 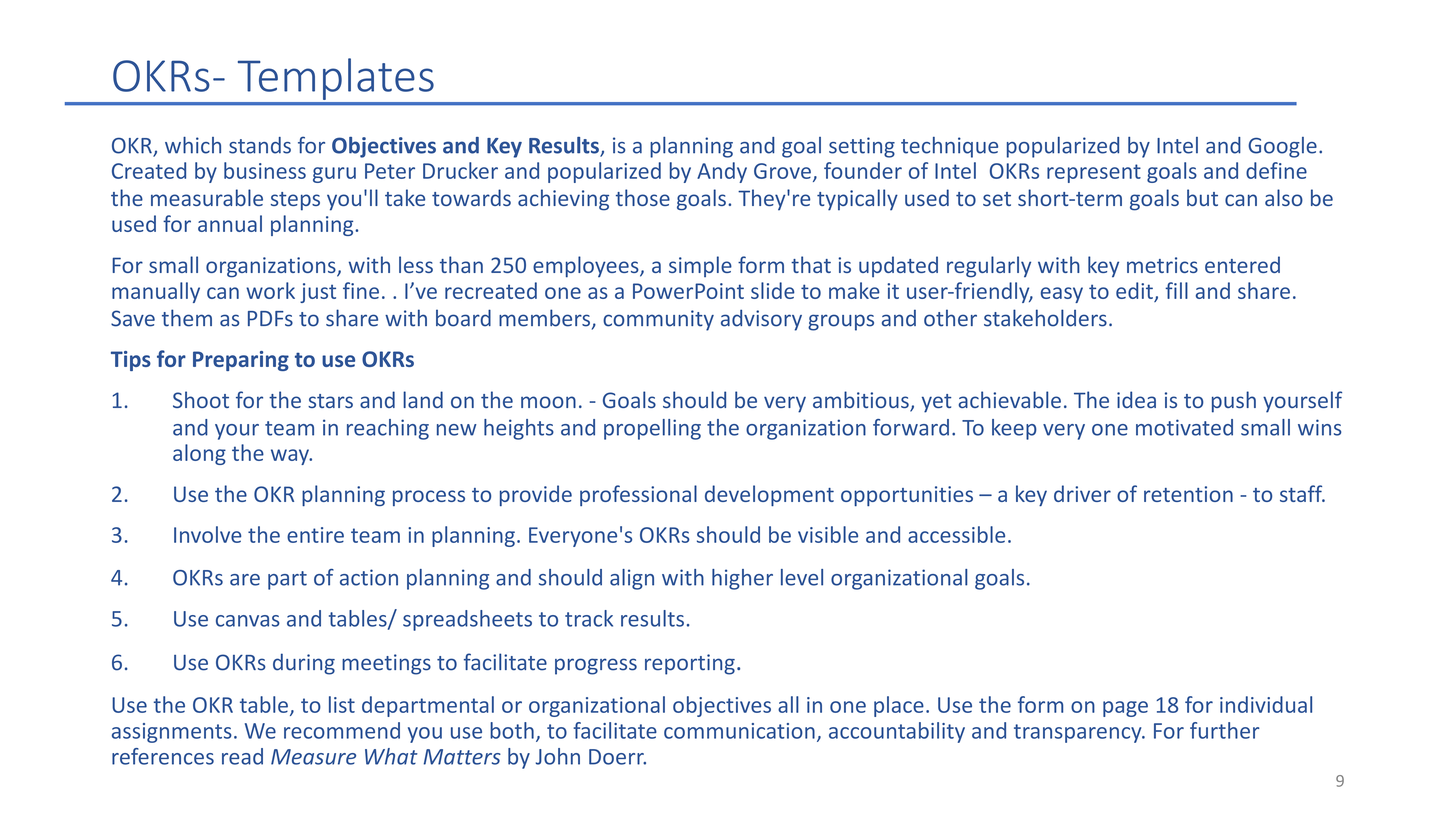 I want to click on entire, so click(x=315, y=535).
